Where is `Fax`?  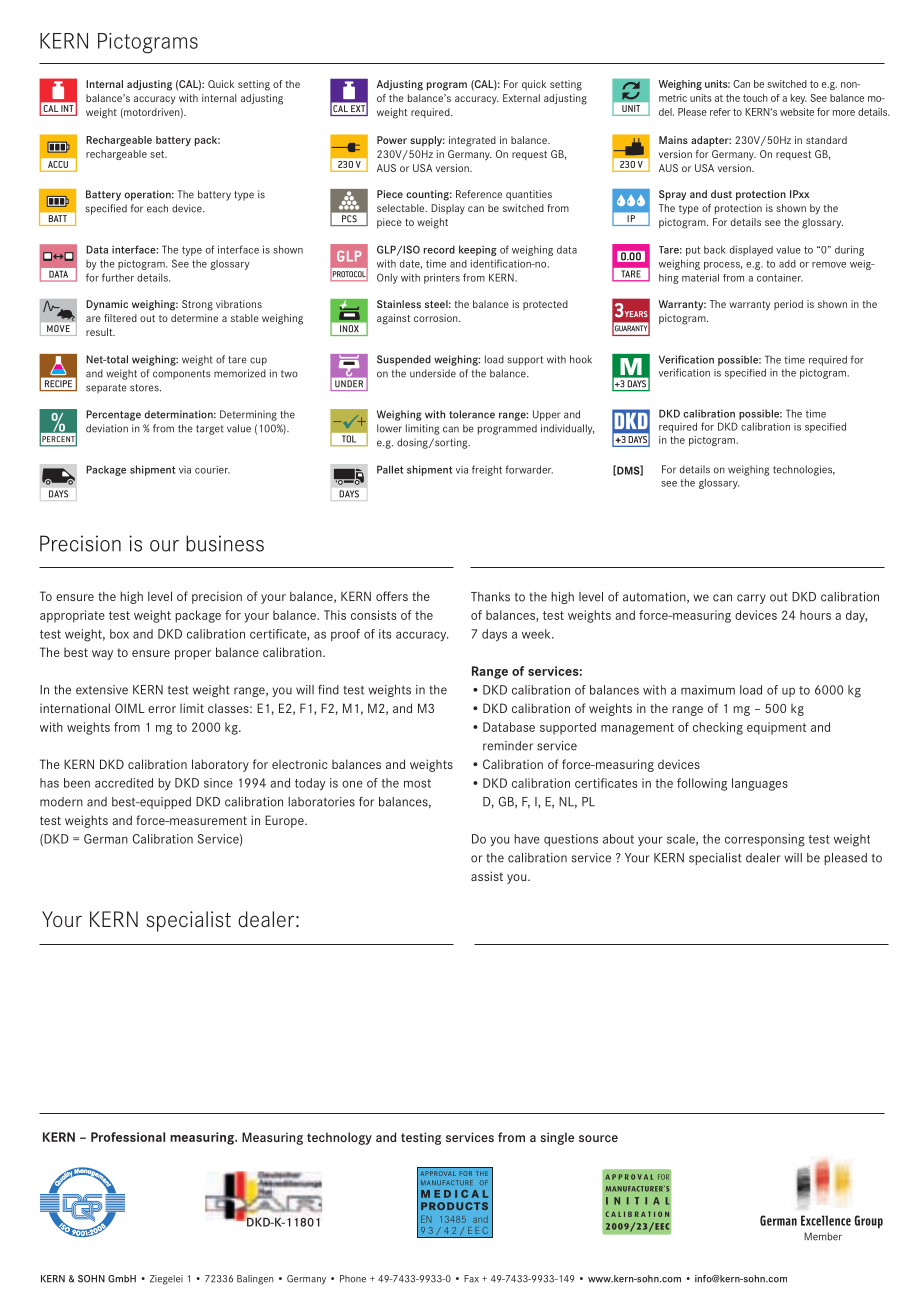 Fax is located at coordinates (471, 1279).
